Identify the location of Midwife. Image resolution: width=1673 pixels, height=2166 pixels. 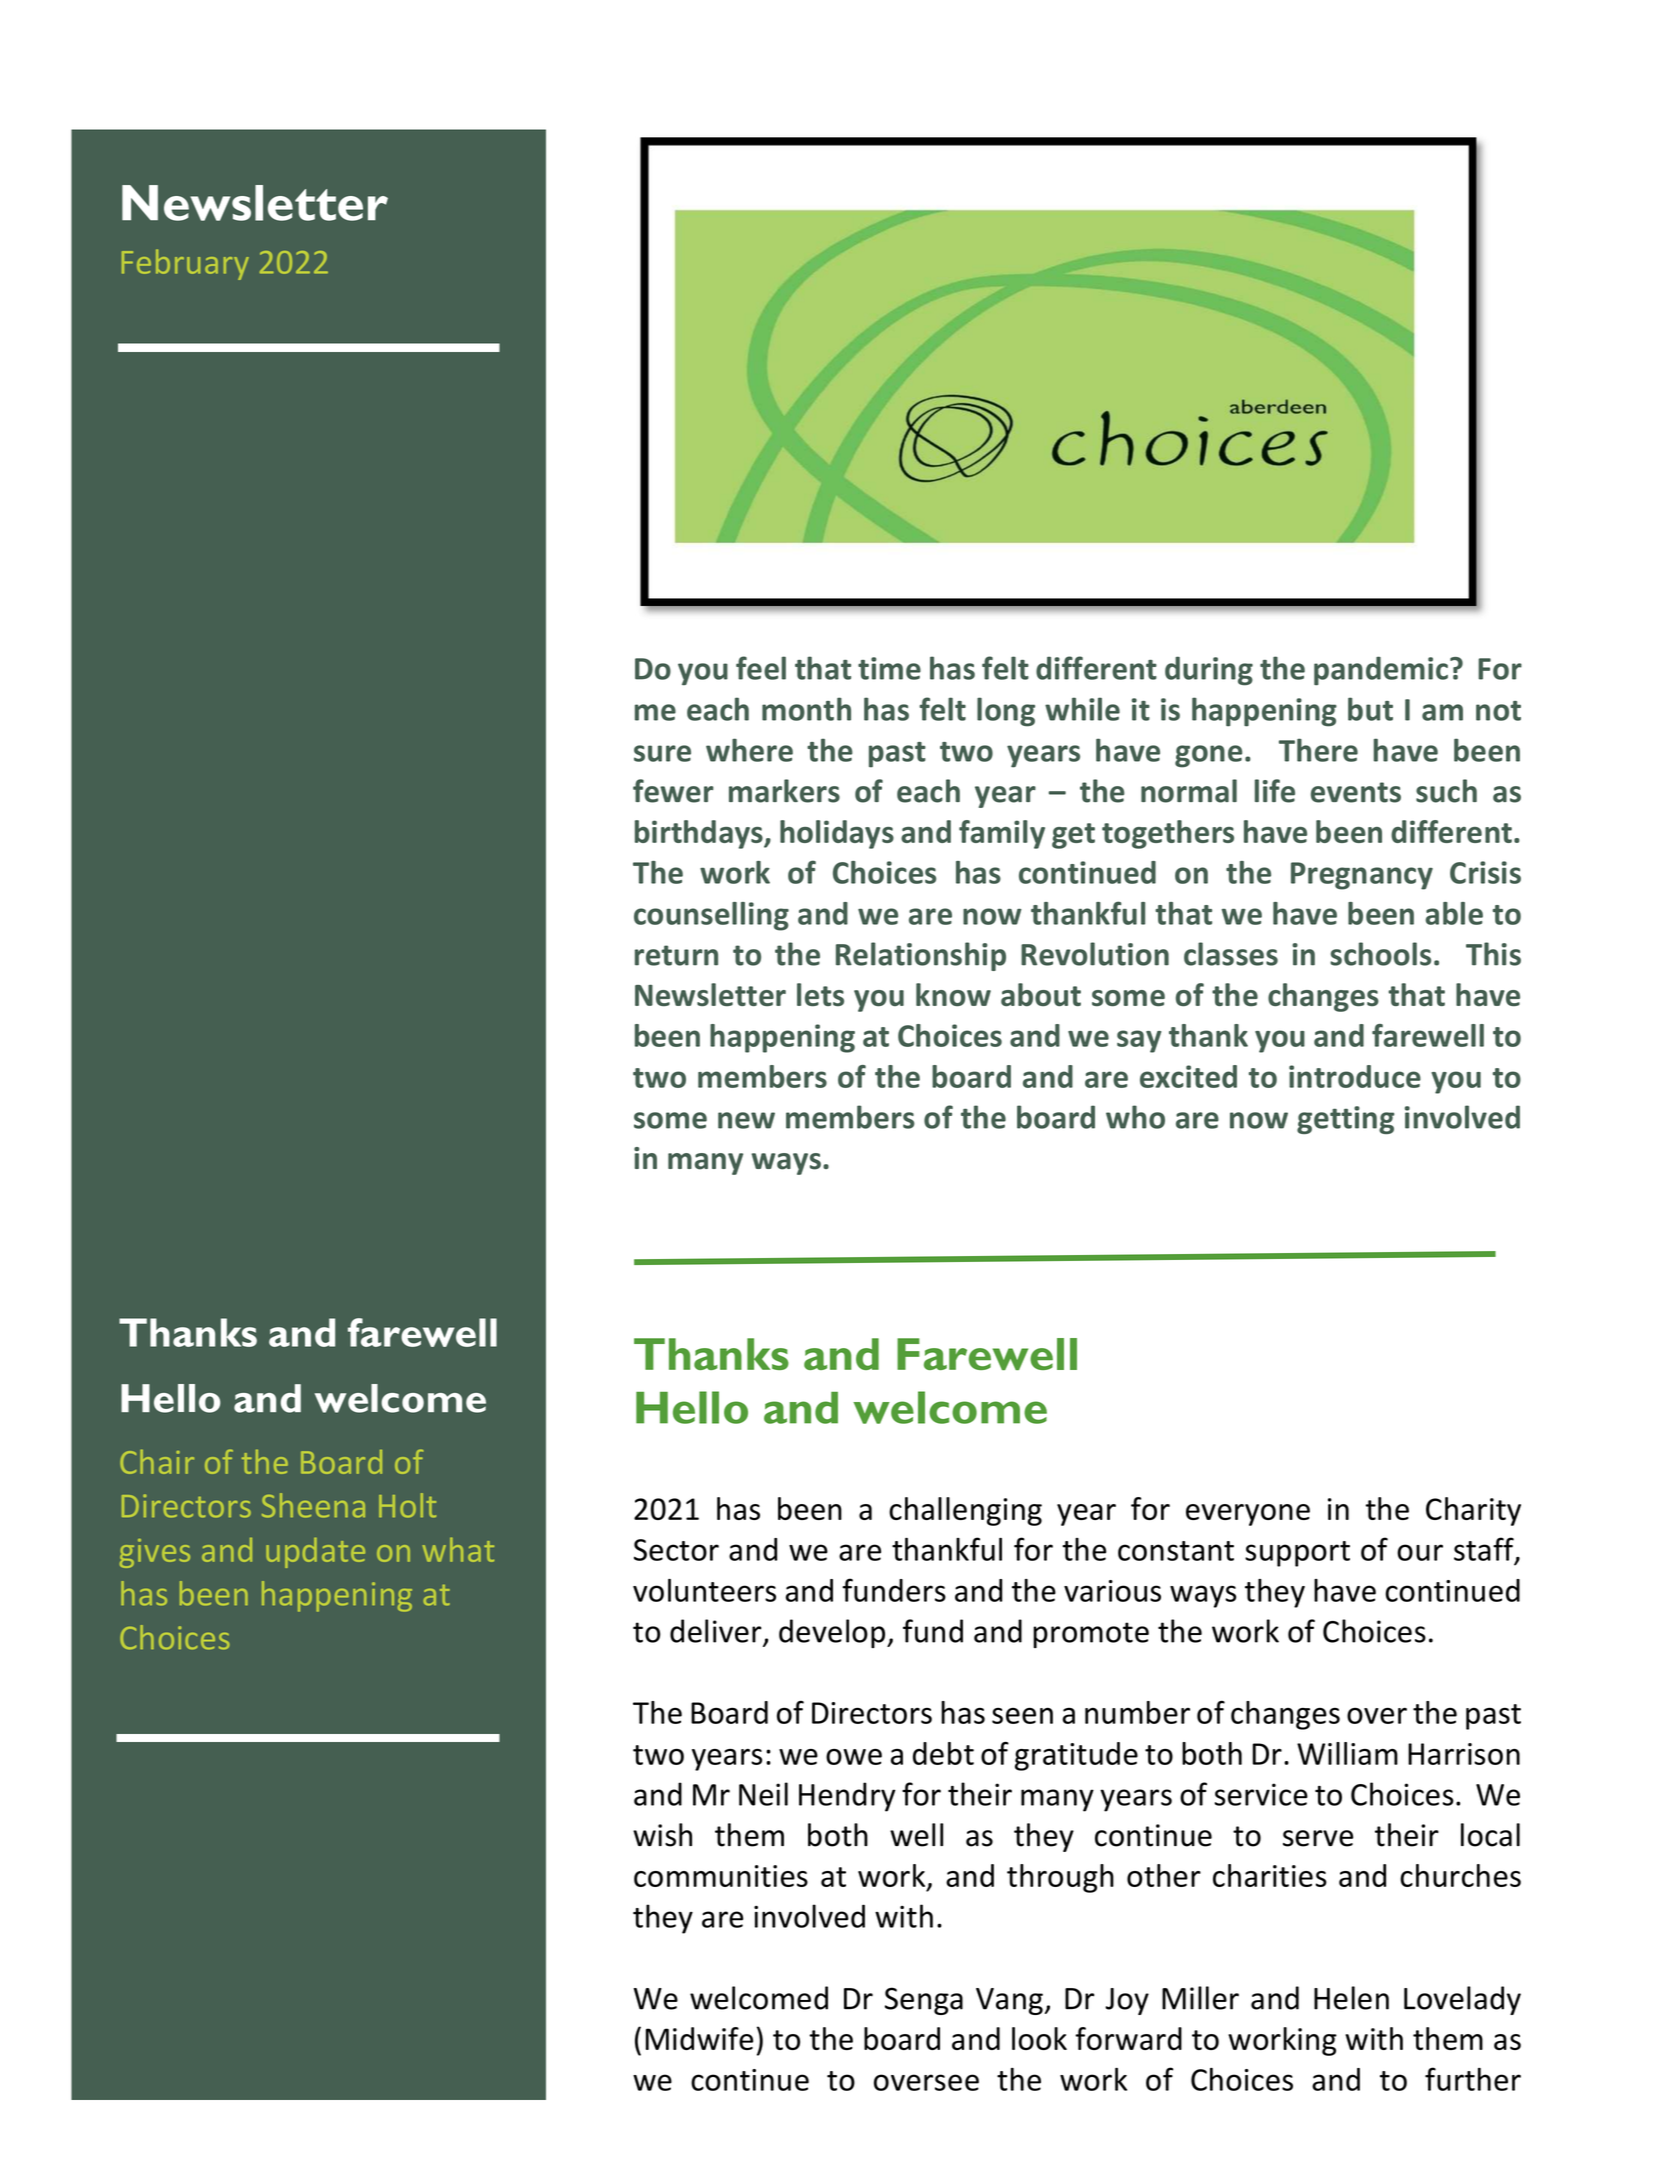
(699, 2038).
